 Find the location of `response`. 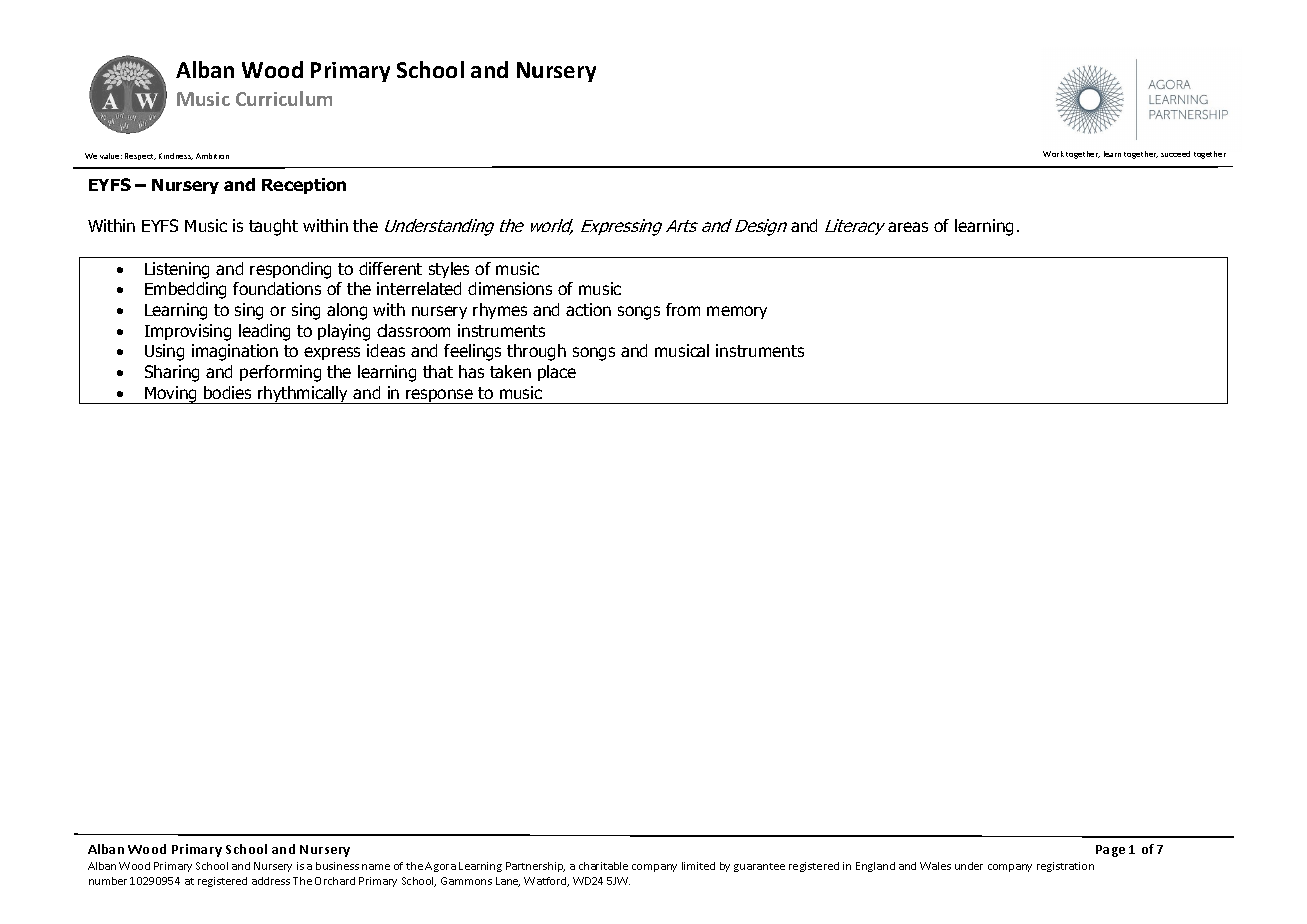

response is located at coordinates (440, 396).
